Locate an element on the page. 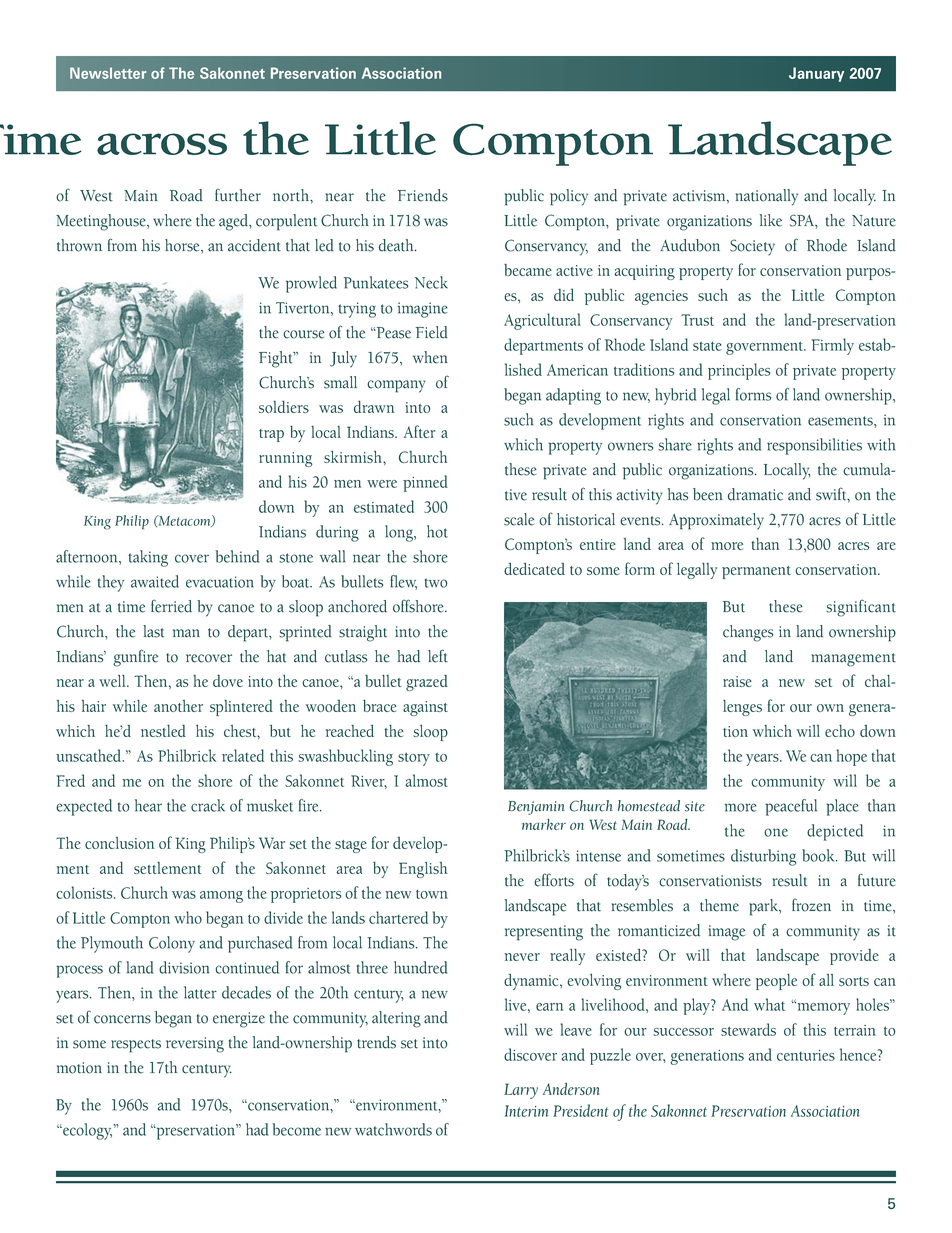 This image has height=1233, width=952. ferried is located at coordinates (171, 606).
